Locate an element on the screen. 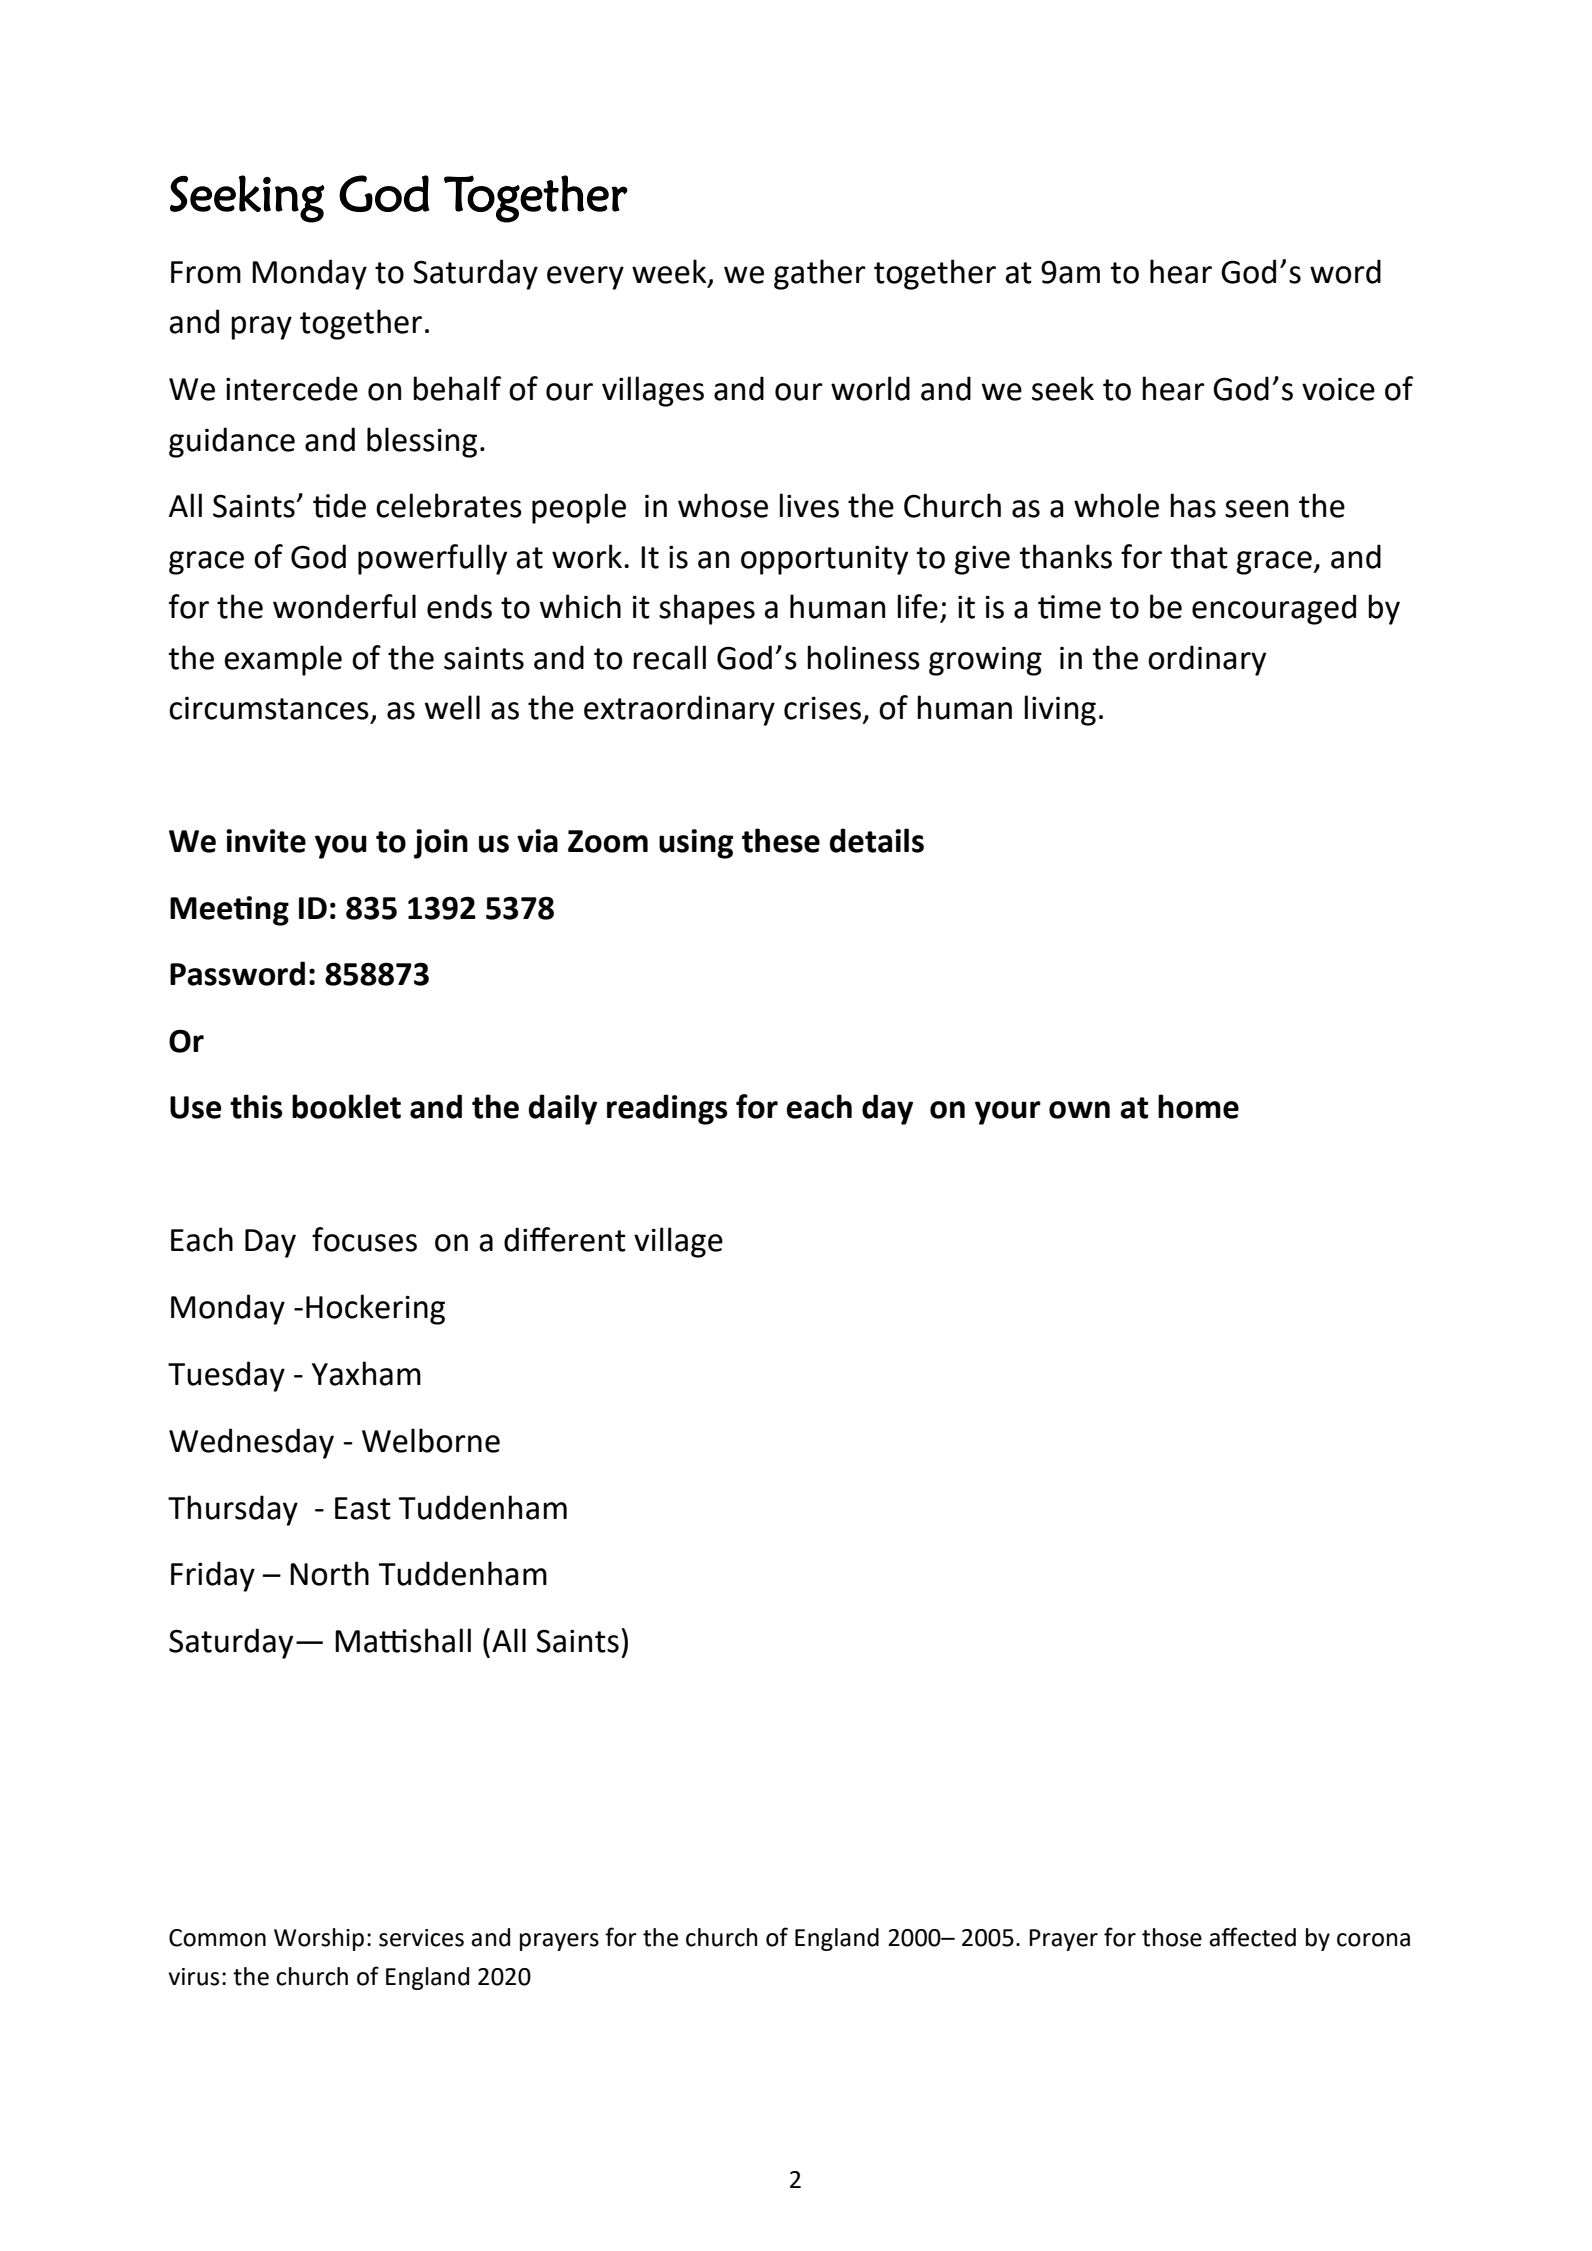  readings is located at coordinates (667, 1109).
